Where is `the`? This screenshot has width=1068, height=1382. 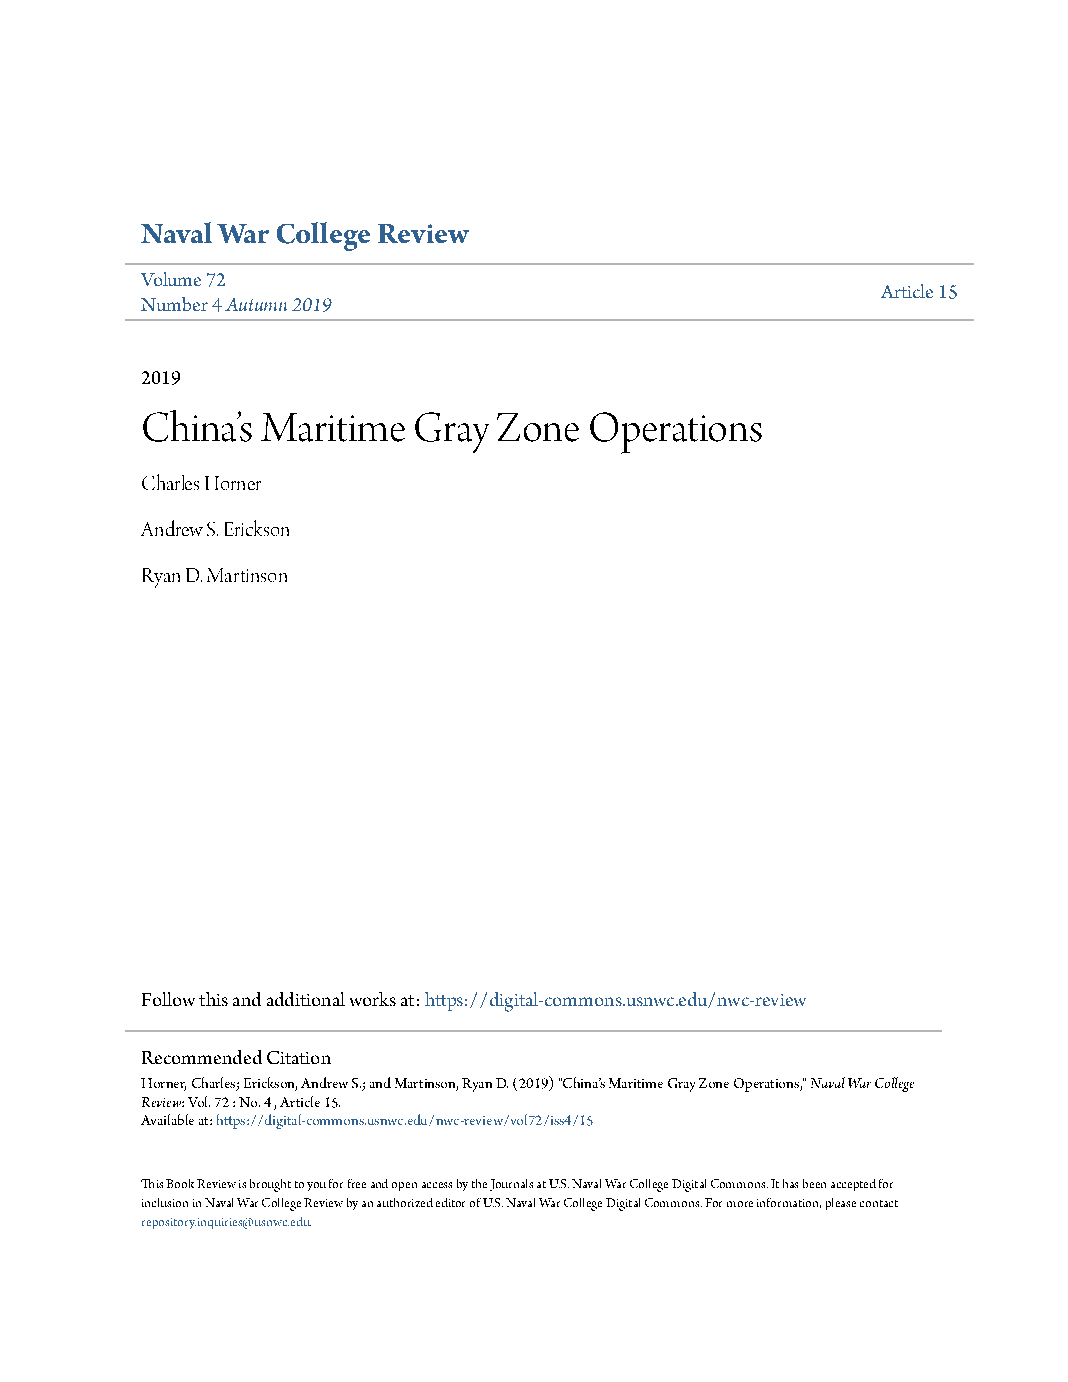 the is located at coordinates (479, 1183).
